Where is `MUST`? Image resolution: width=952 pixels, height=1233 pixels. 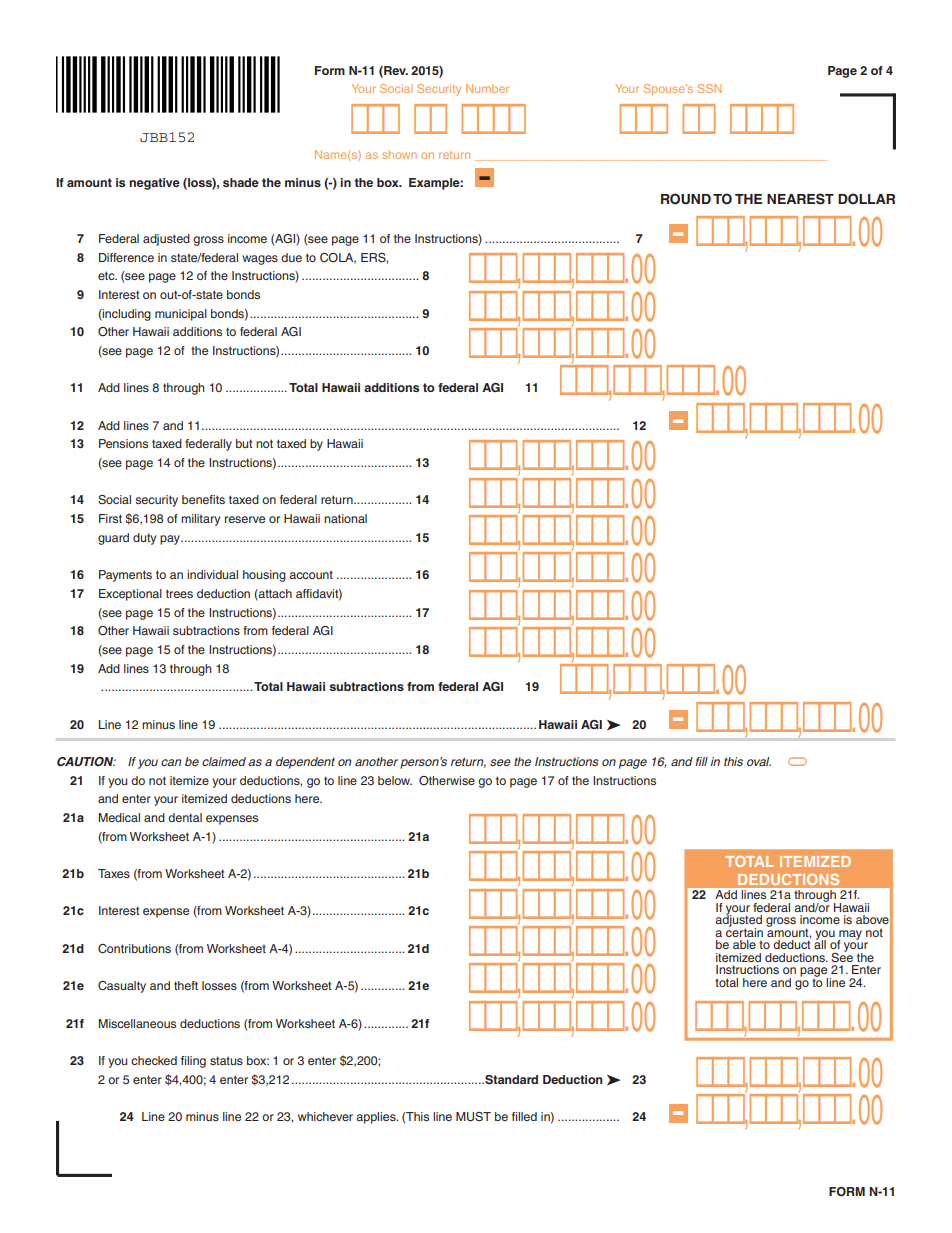
MUST is located at coordinates (473, 1117).
